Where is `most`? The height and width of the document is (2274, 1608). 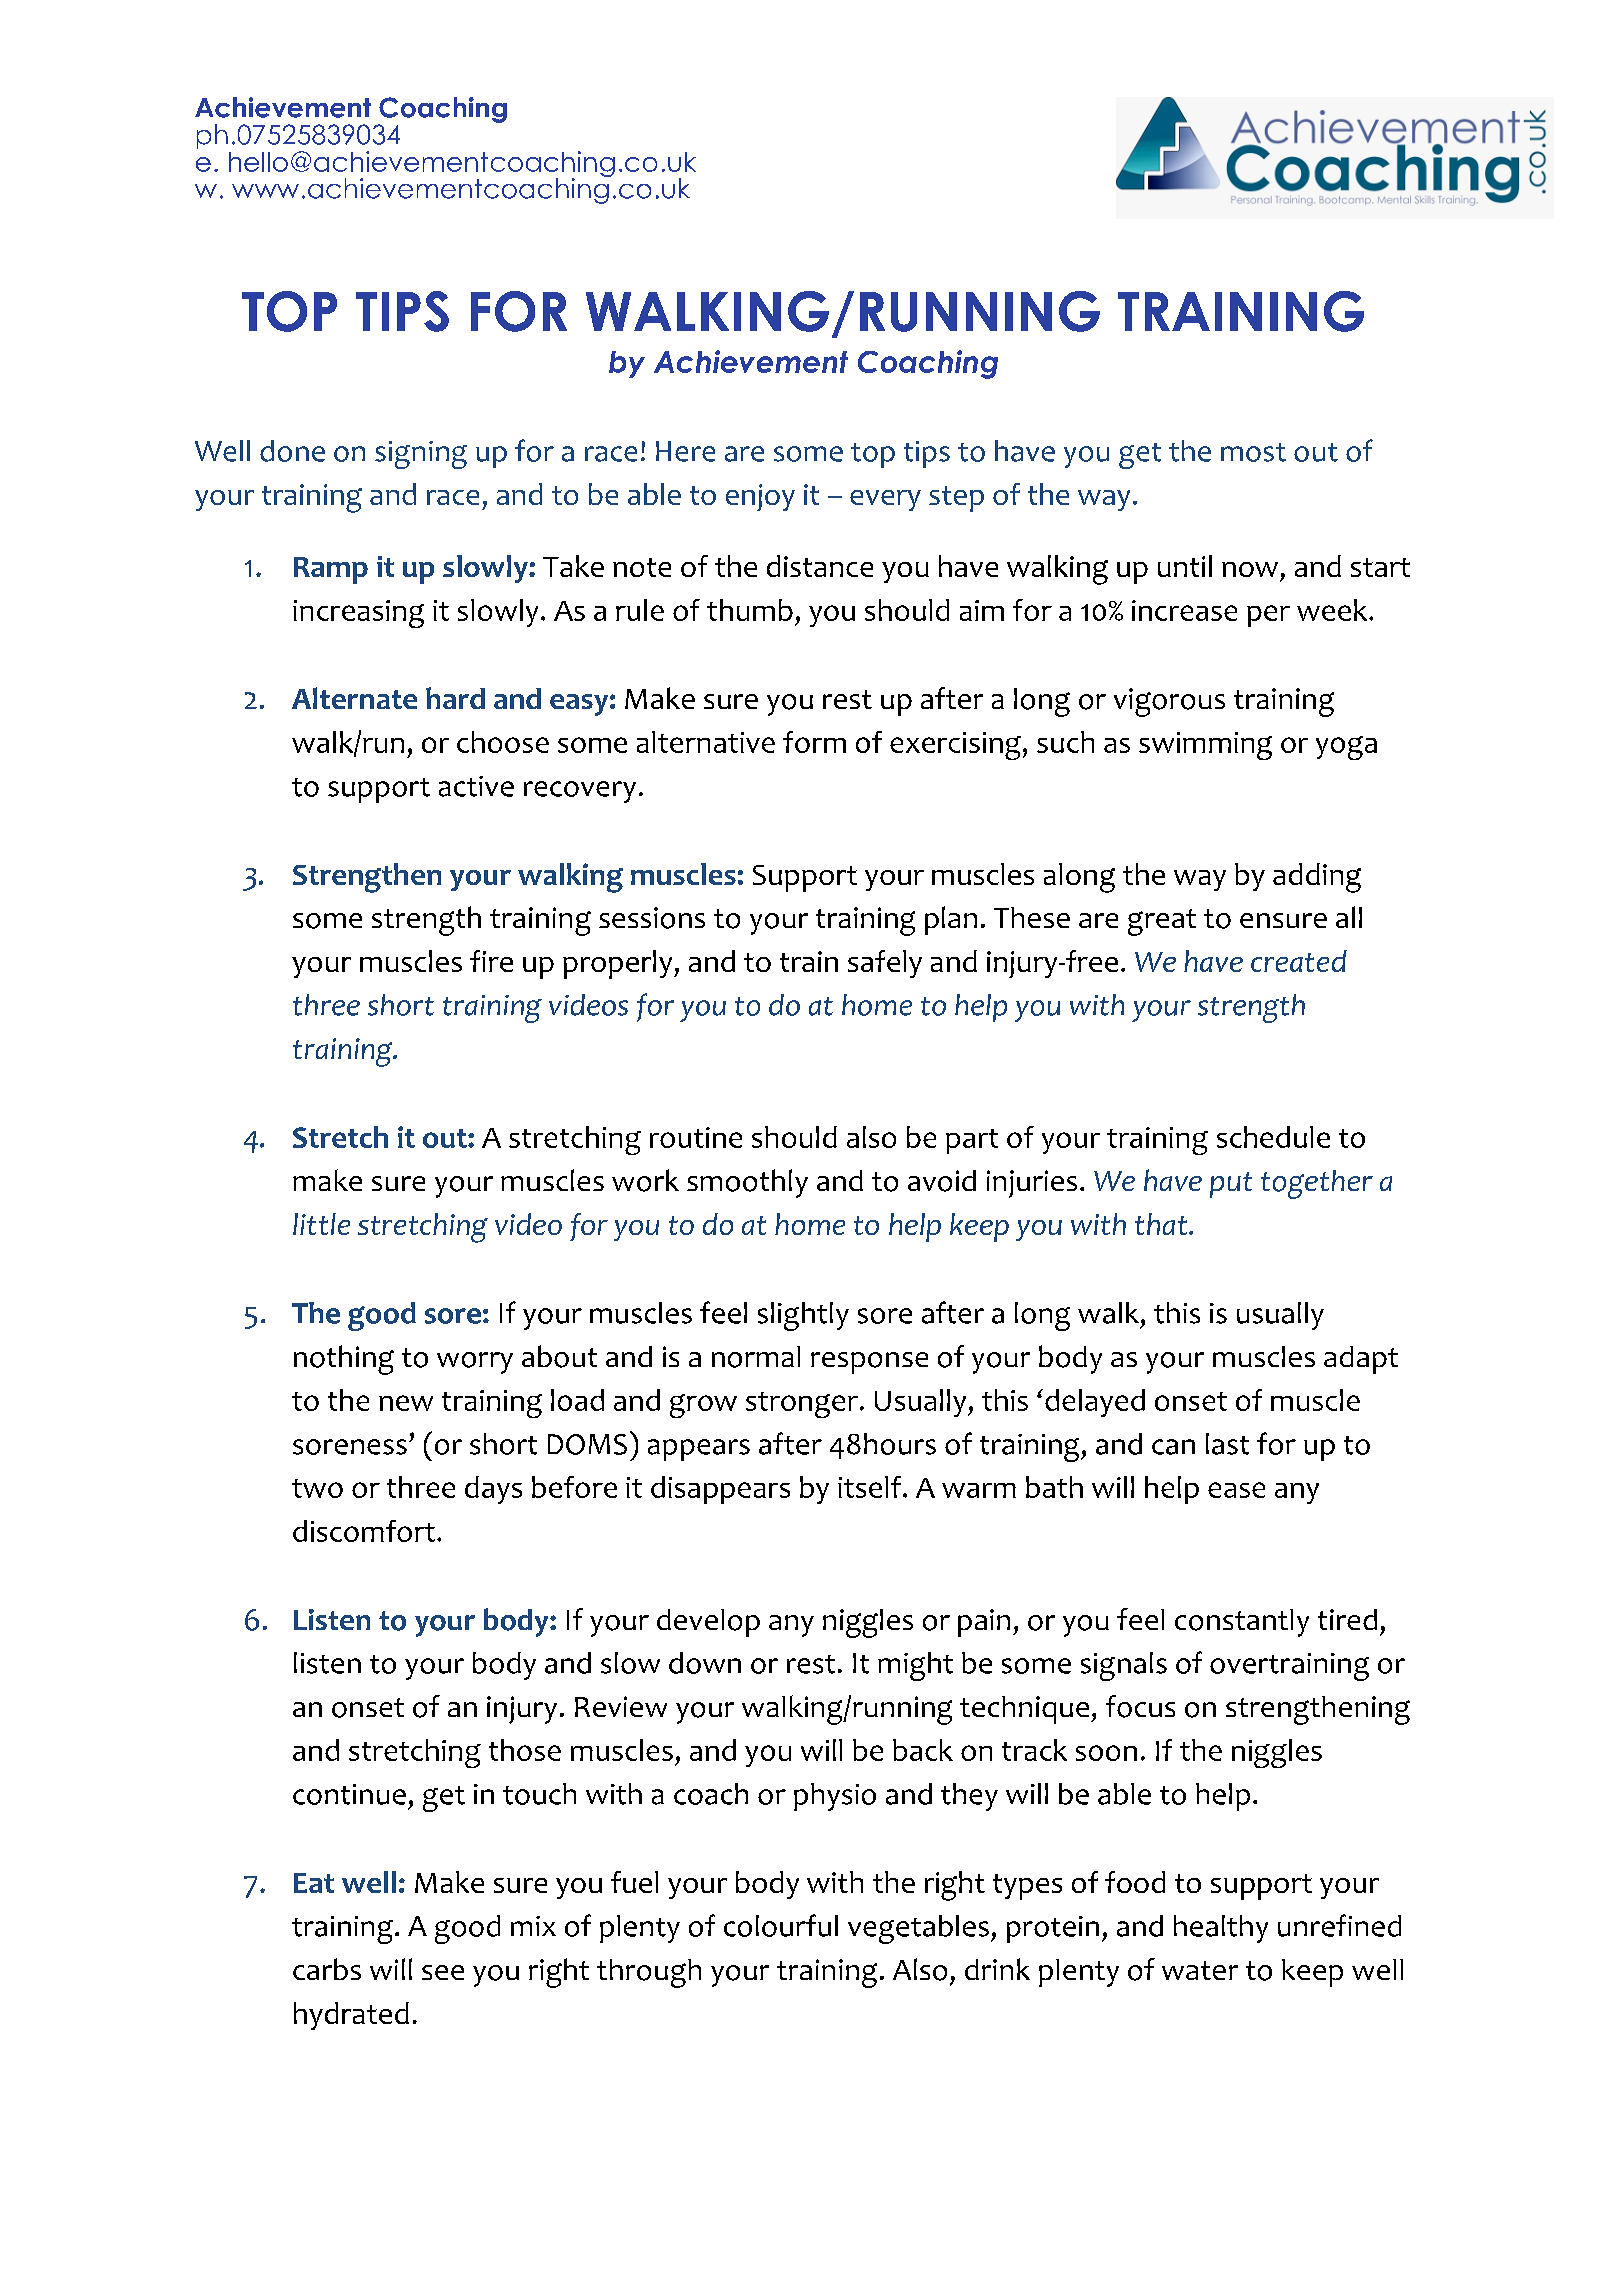 most is located at coordinates (1253, 452).
